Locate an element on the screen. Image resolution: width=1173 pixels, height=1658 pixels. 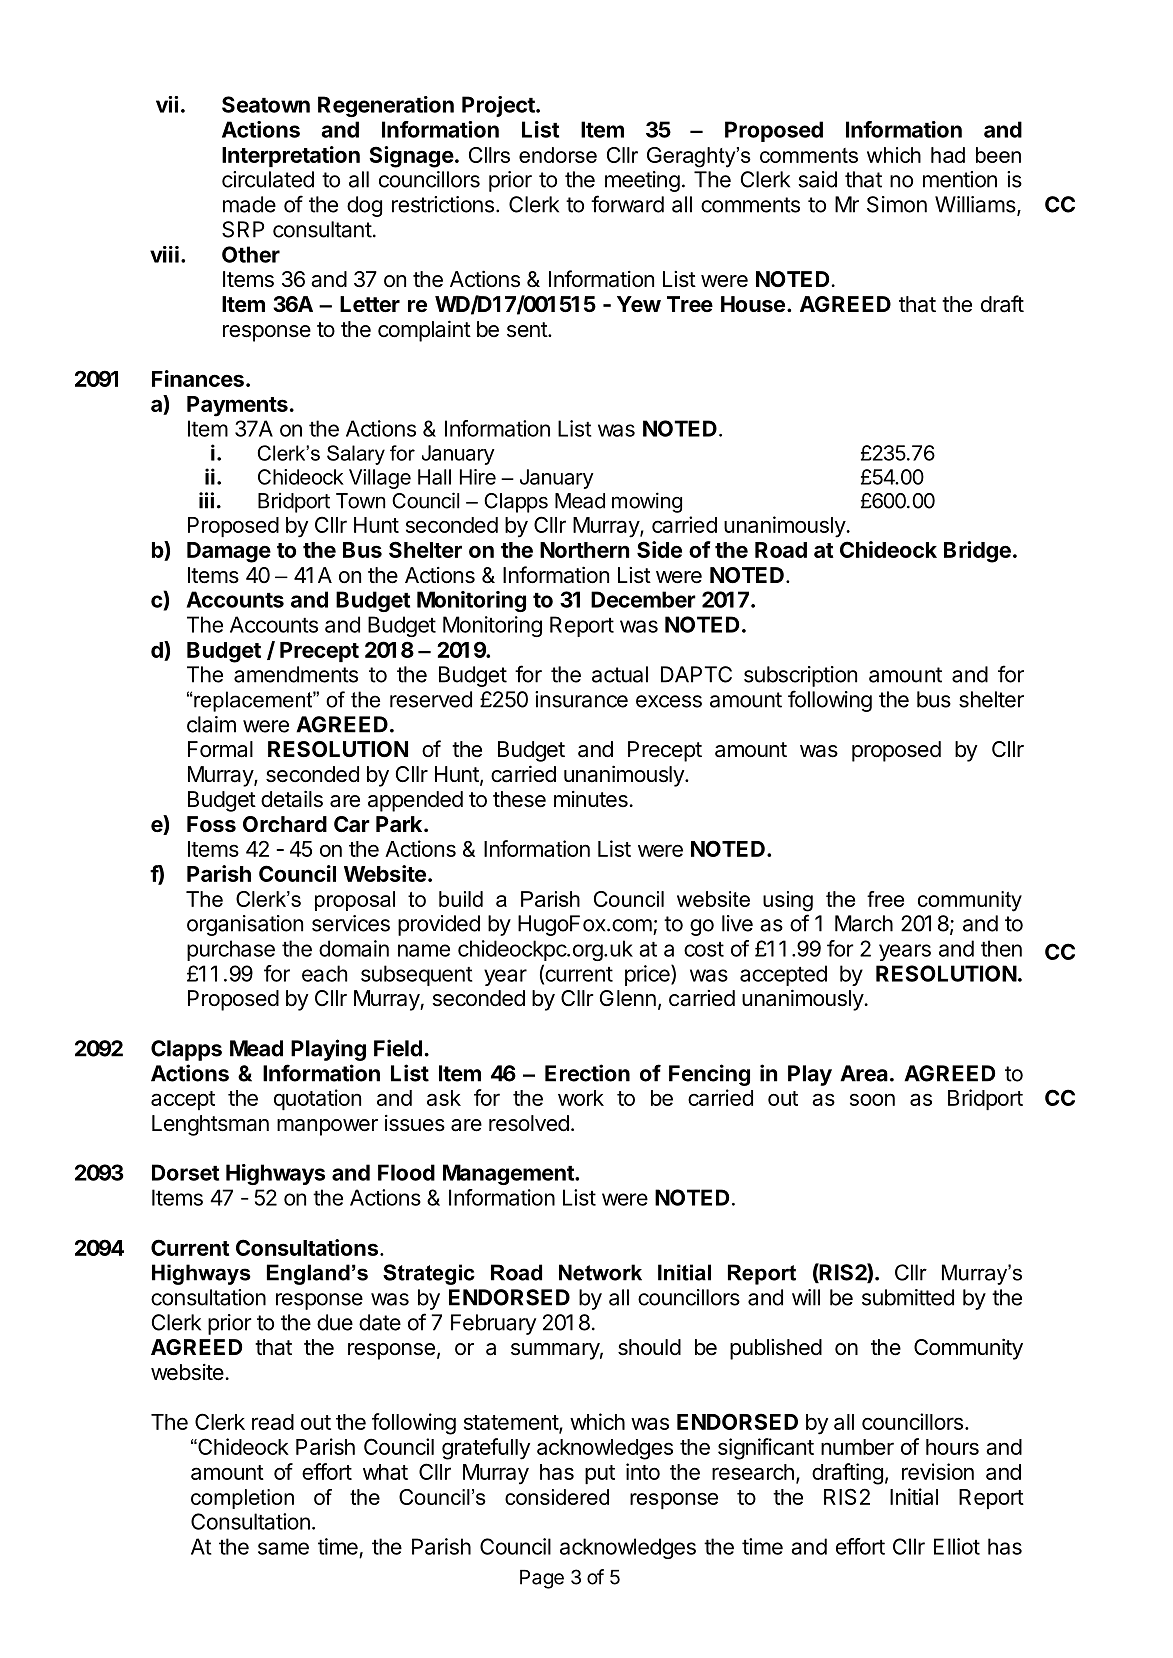
Erection is located at coordinates (587, 1073).
